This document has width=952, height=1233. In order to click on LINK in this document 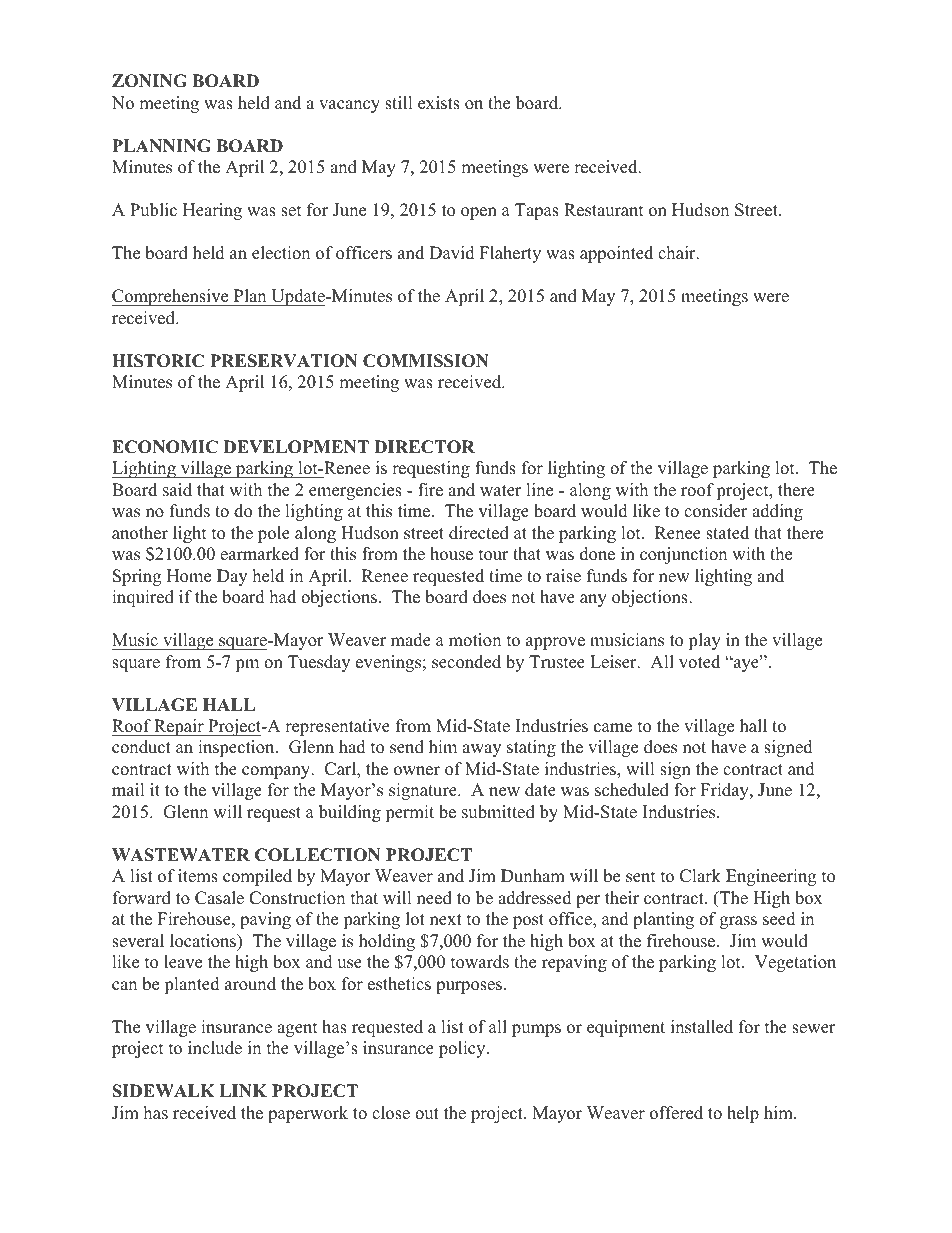, I will do `click(243, 1090)`.
